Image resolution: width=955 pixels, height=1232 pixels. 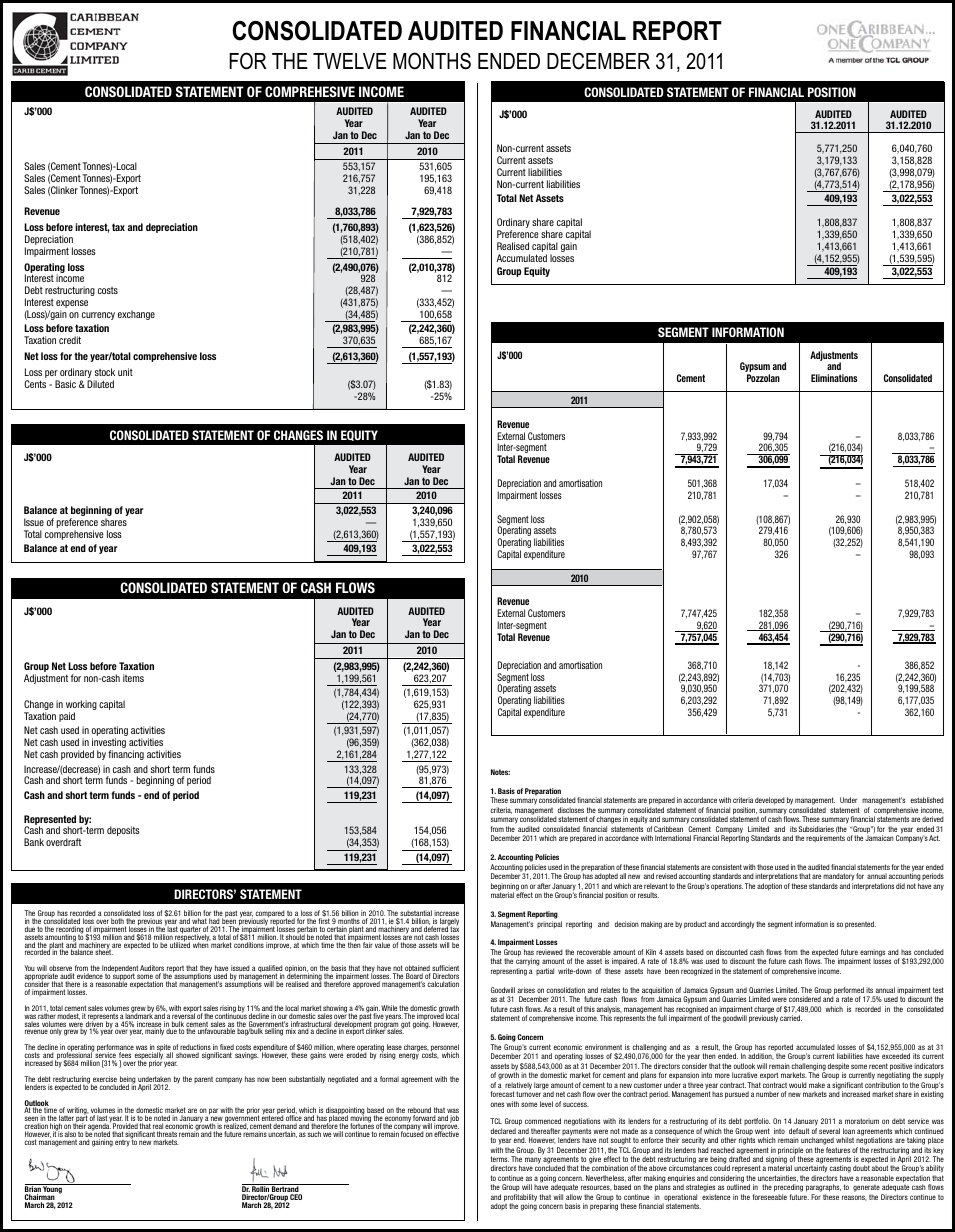 I want to click on Notes, so click(x=500, y=772).
